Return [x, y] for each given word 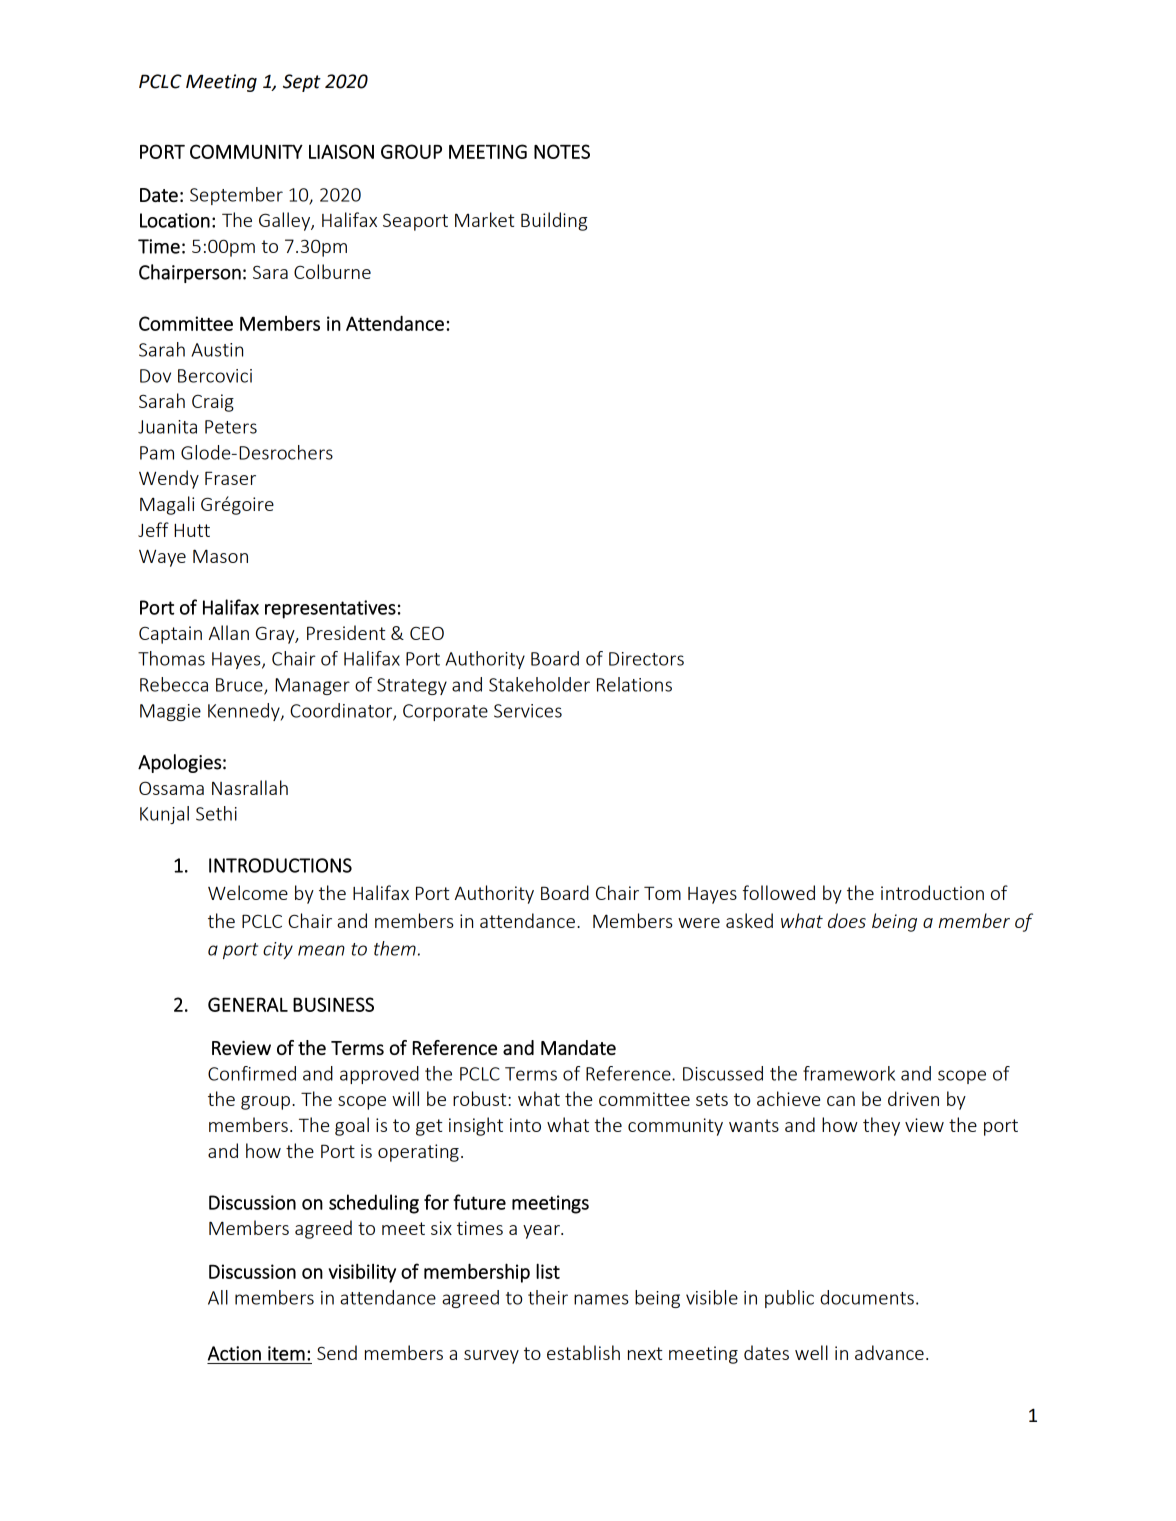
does [847, 920]
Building [554, 221]
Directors [646, 659]
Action [234, 1353]
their [548, 1297]
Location [175, 220]
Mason [220, 556]
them [395, 948]
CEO [427, 633]
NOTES [562, 151]
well [811, 1352]
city [278, 950]
